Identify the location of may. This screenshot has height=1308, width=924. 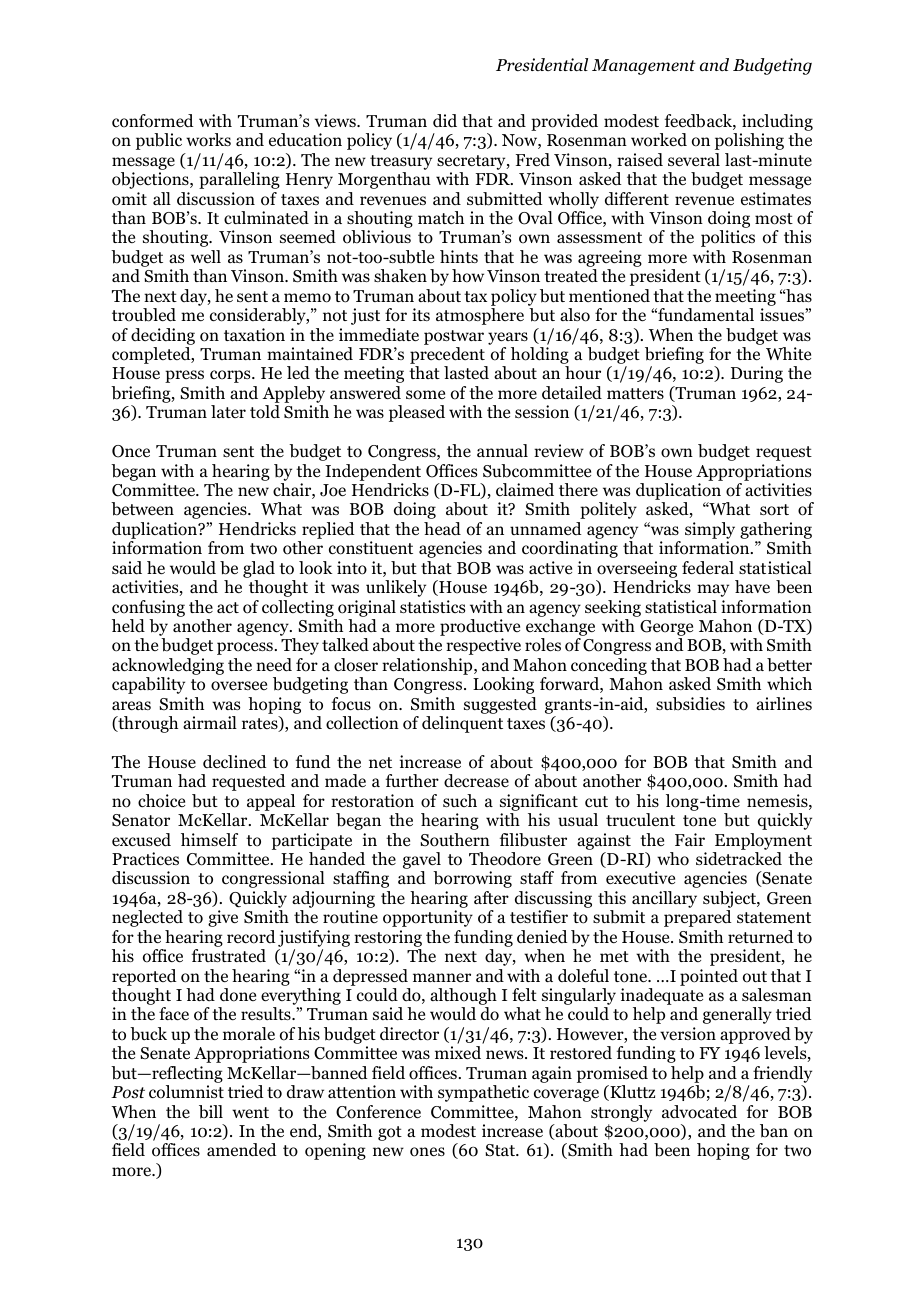
(713, 590).
